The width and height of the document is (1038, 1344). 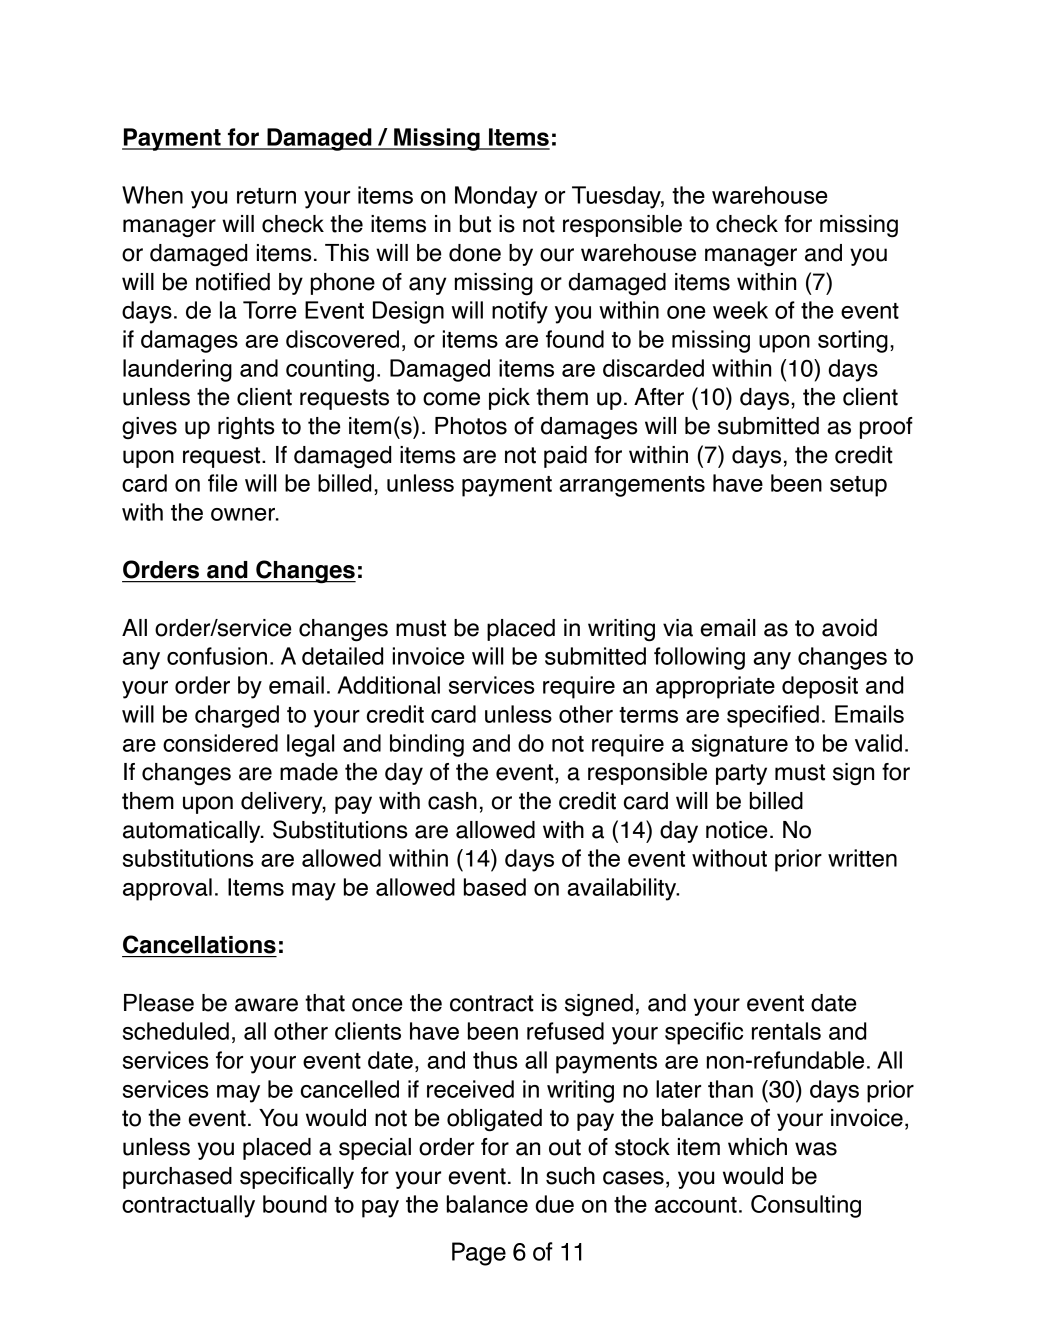 What do you see at coordinates (773, 716) in the document?
I see `specified` at bounding box center [773, 716].
